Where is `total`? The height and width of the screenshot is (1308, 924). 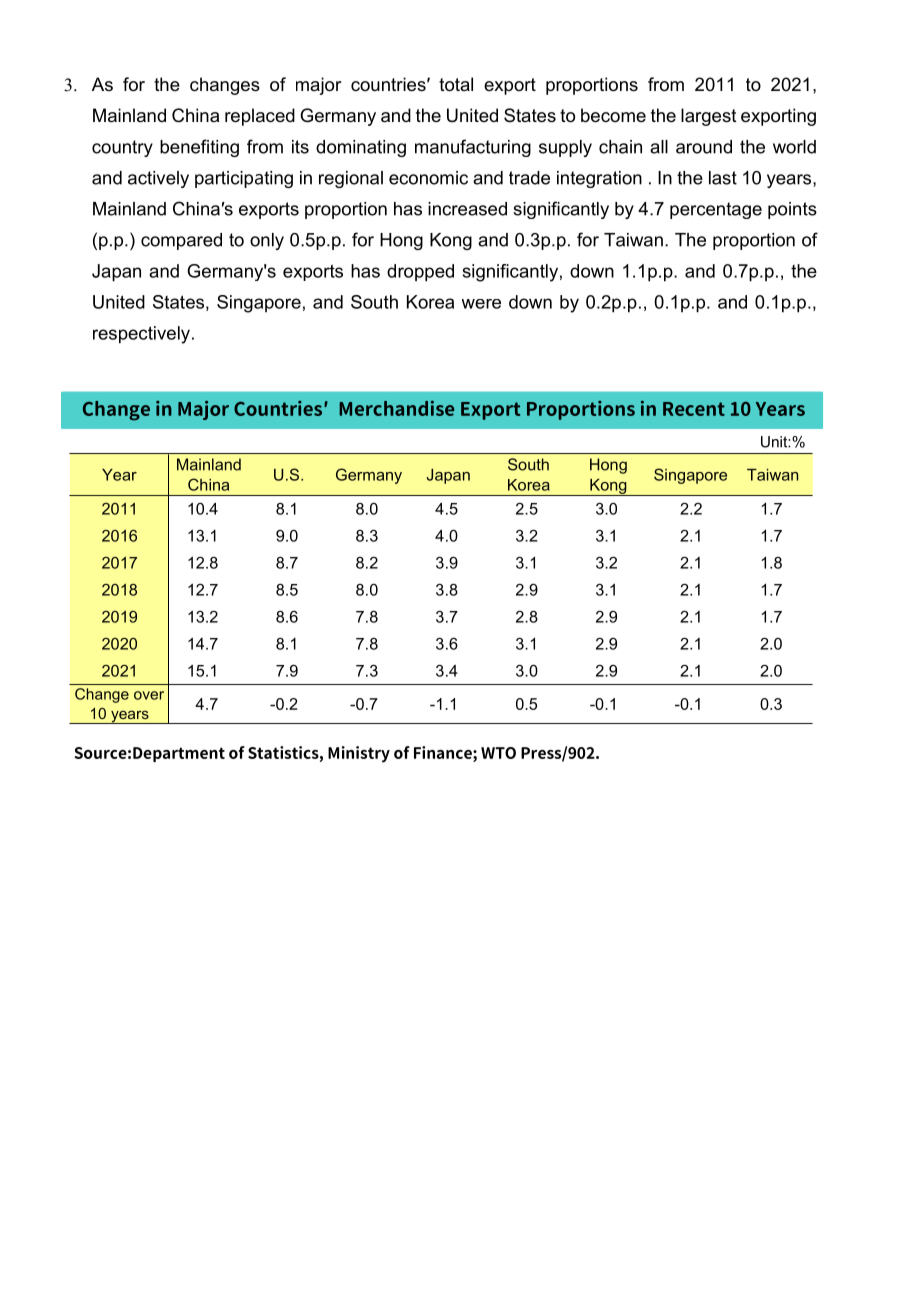
total is located at coordinates (456, 84).
